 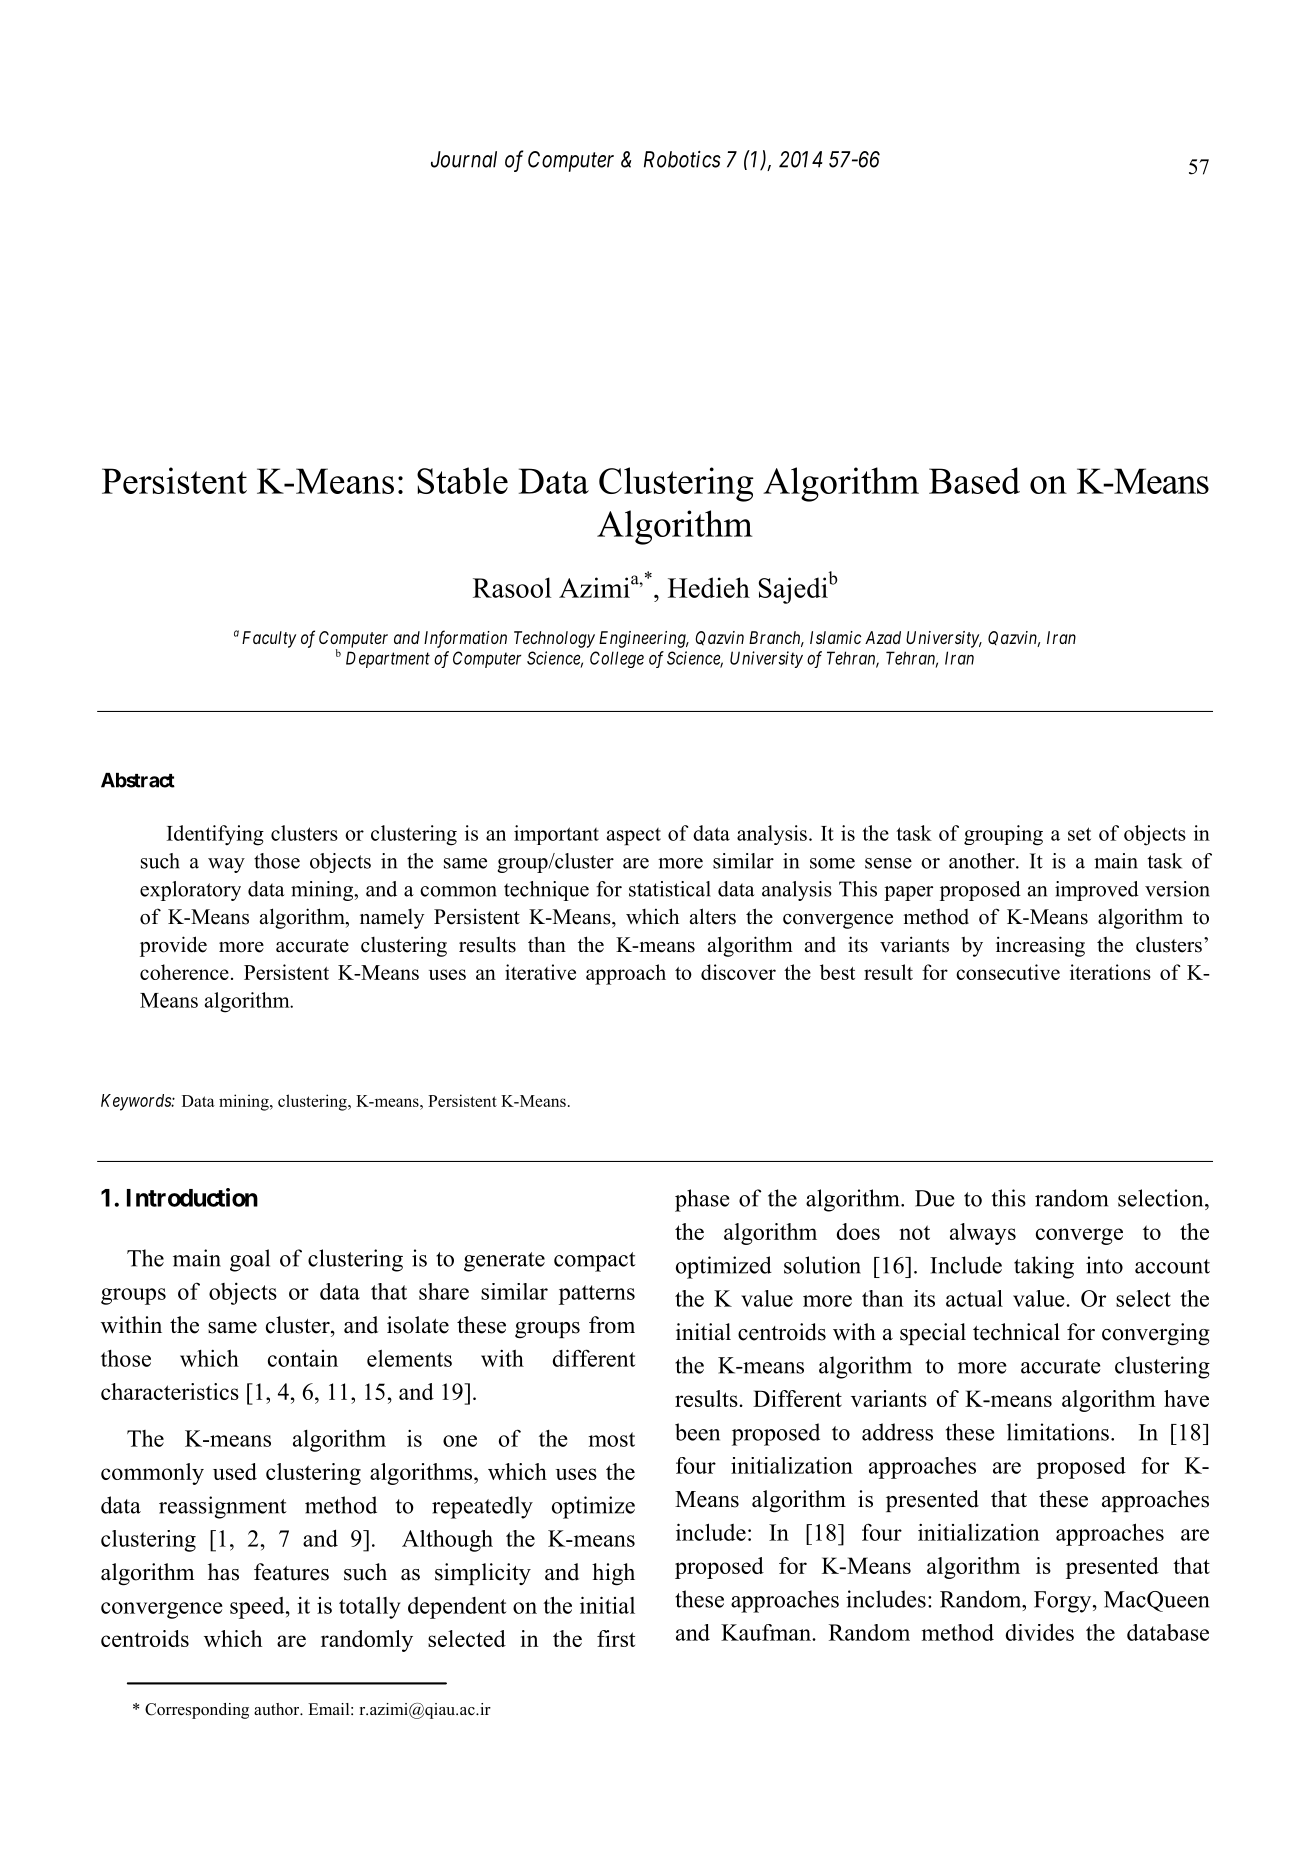 What do you see at coordinates (702, 1200) in the screenshot?
I see `phase` at bounding box center [702, 1200].
